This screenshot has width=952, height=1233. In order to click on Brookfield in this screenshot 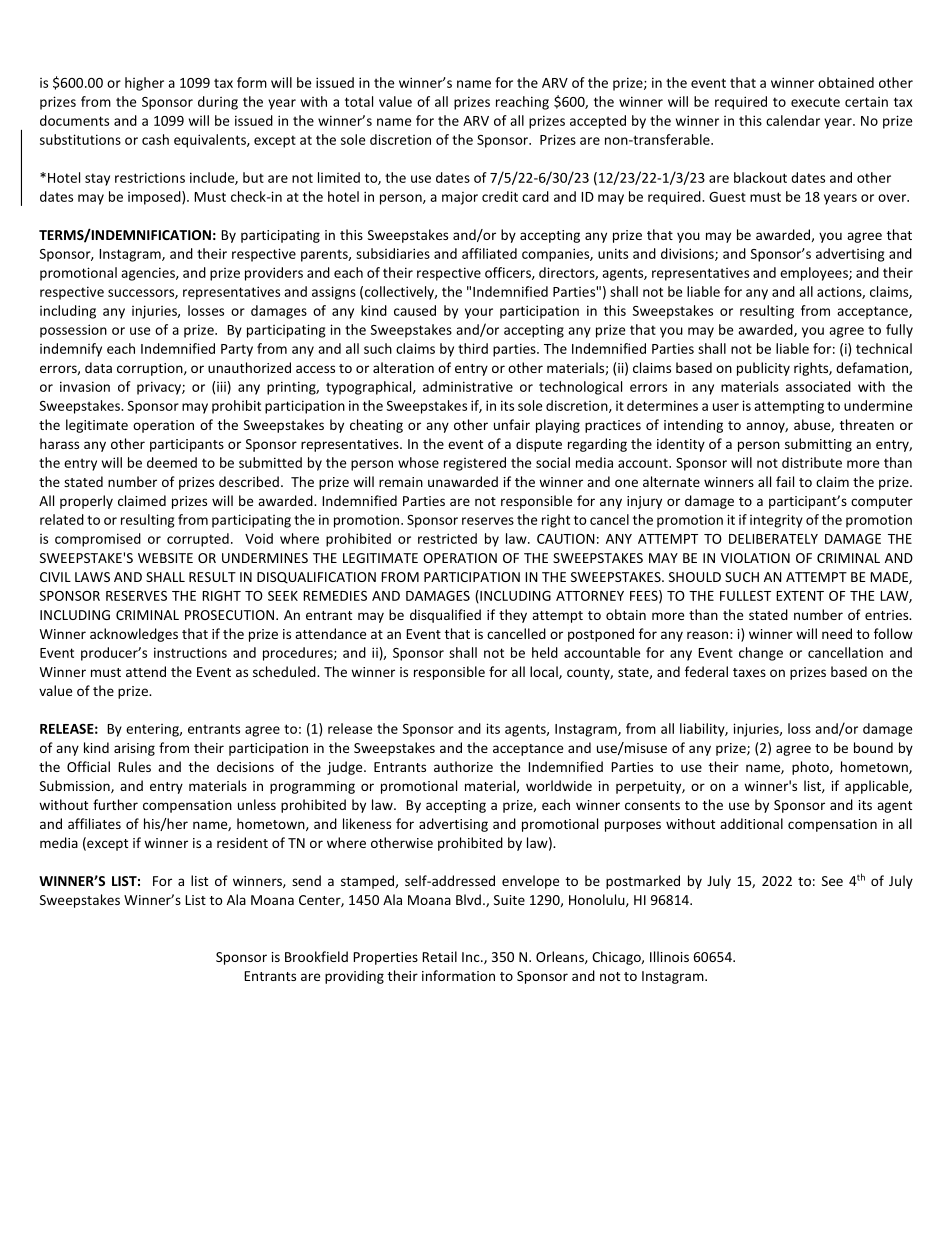, I will do `click(316, 956)`.
